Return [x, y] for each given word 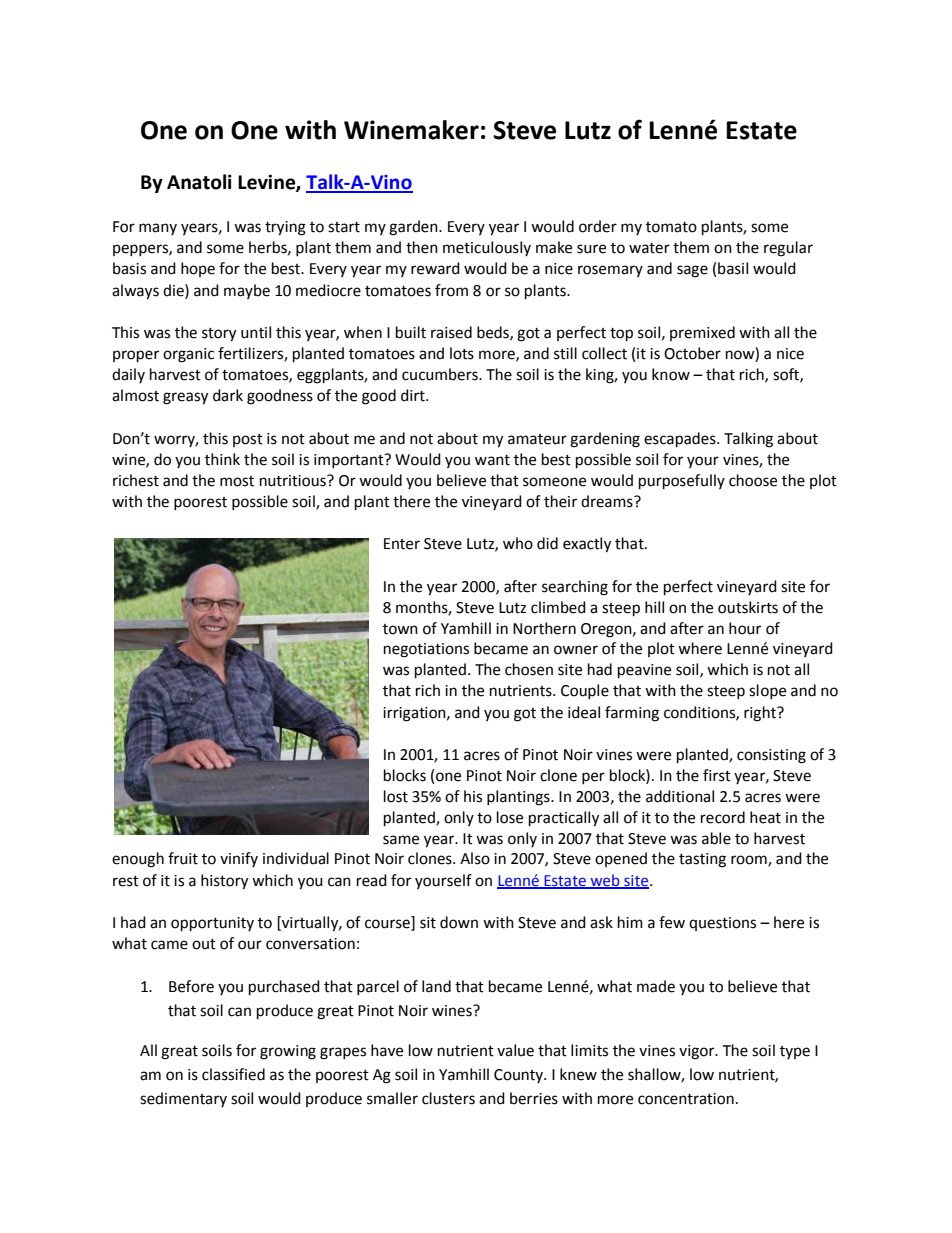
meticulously [487, 248]
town [400, 629]
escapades [681, 440]
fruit [183, 858]
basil [733, 268]
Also [475, 858]
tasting [702, 860]
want [492, 460]
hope [198, 269]
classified [233, 1074]
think [222, 459]
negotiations [426, 650]
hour [745, 628]
